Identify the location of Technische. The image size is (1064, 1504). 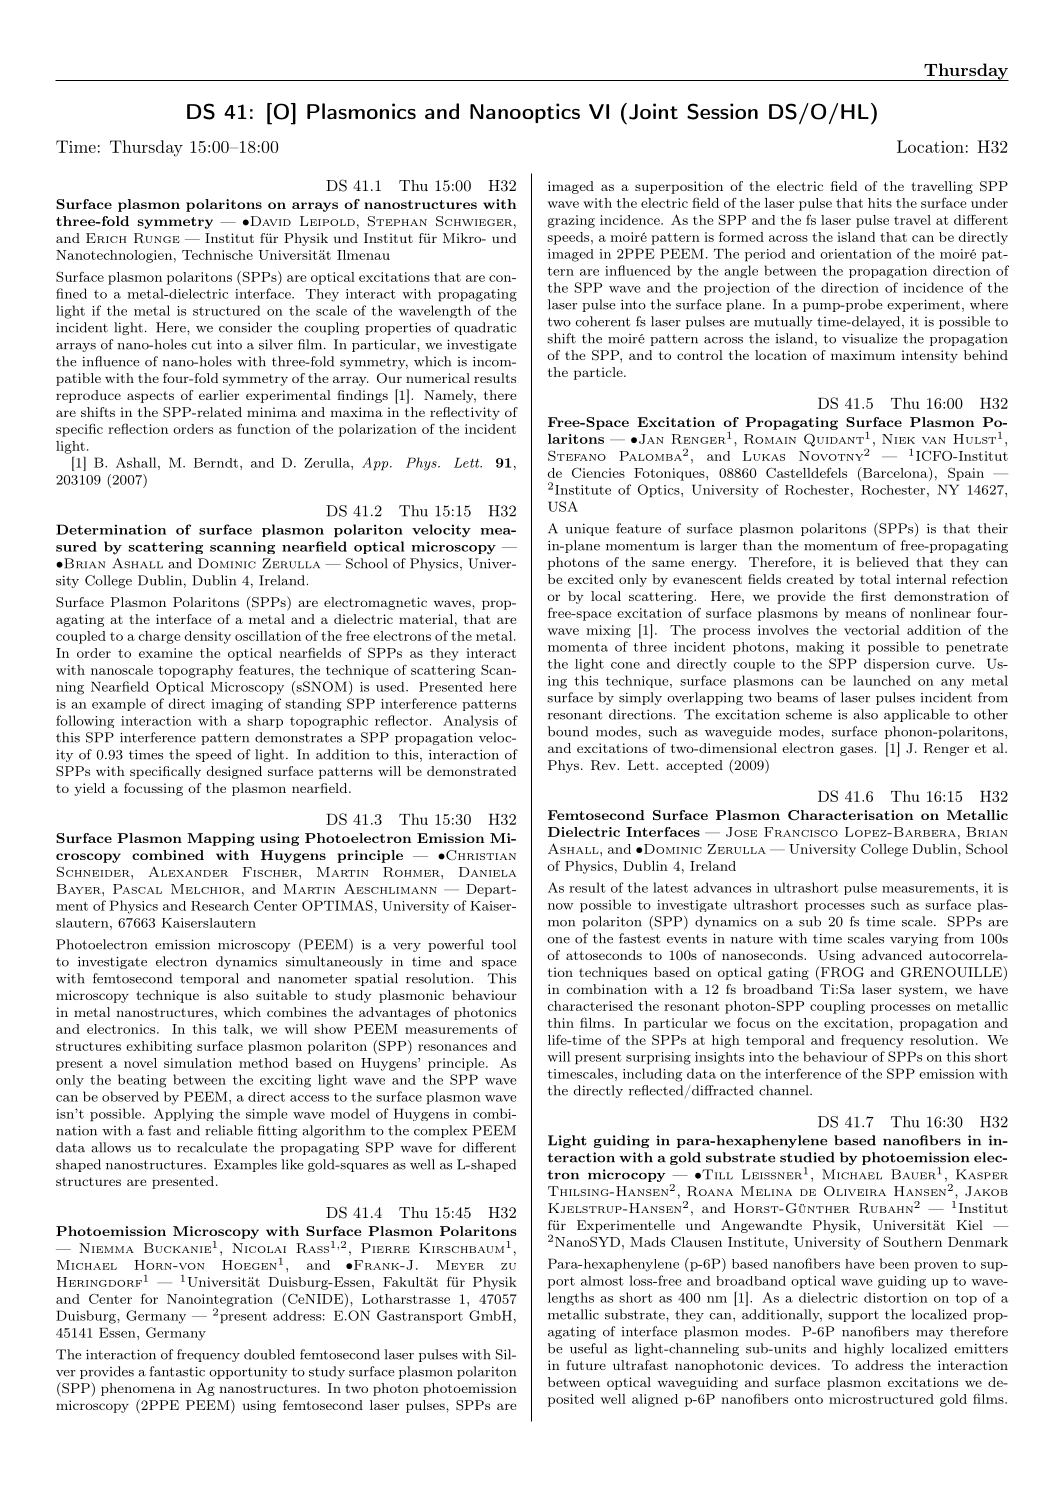
(217, 255).
